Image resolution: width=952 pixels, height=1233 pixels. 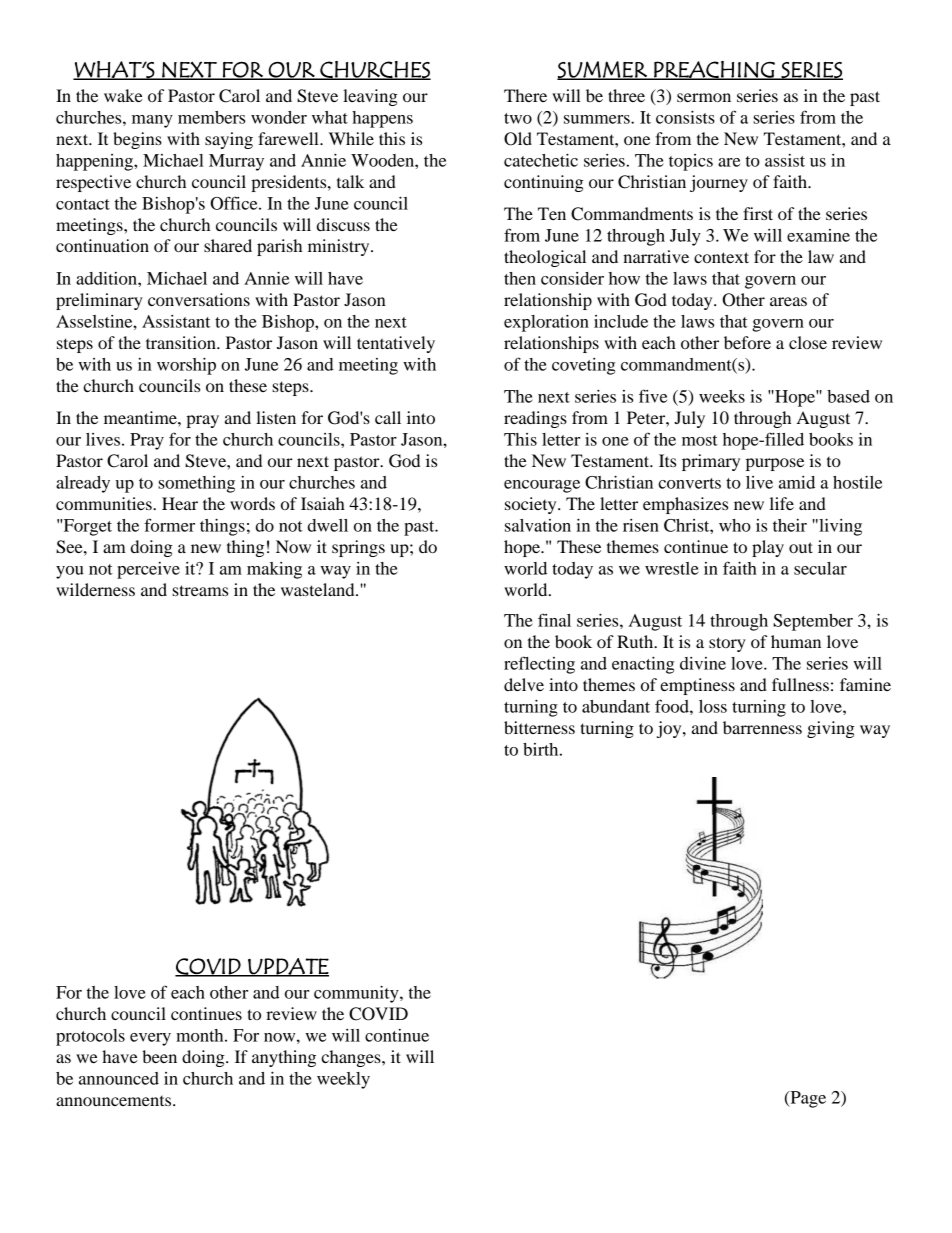 I want to click on been, so click(x=159, y=1056).
